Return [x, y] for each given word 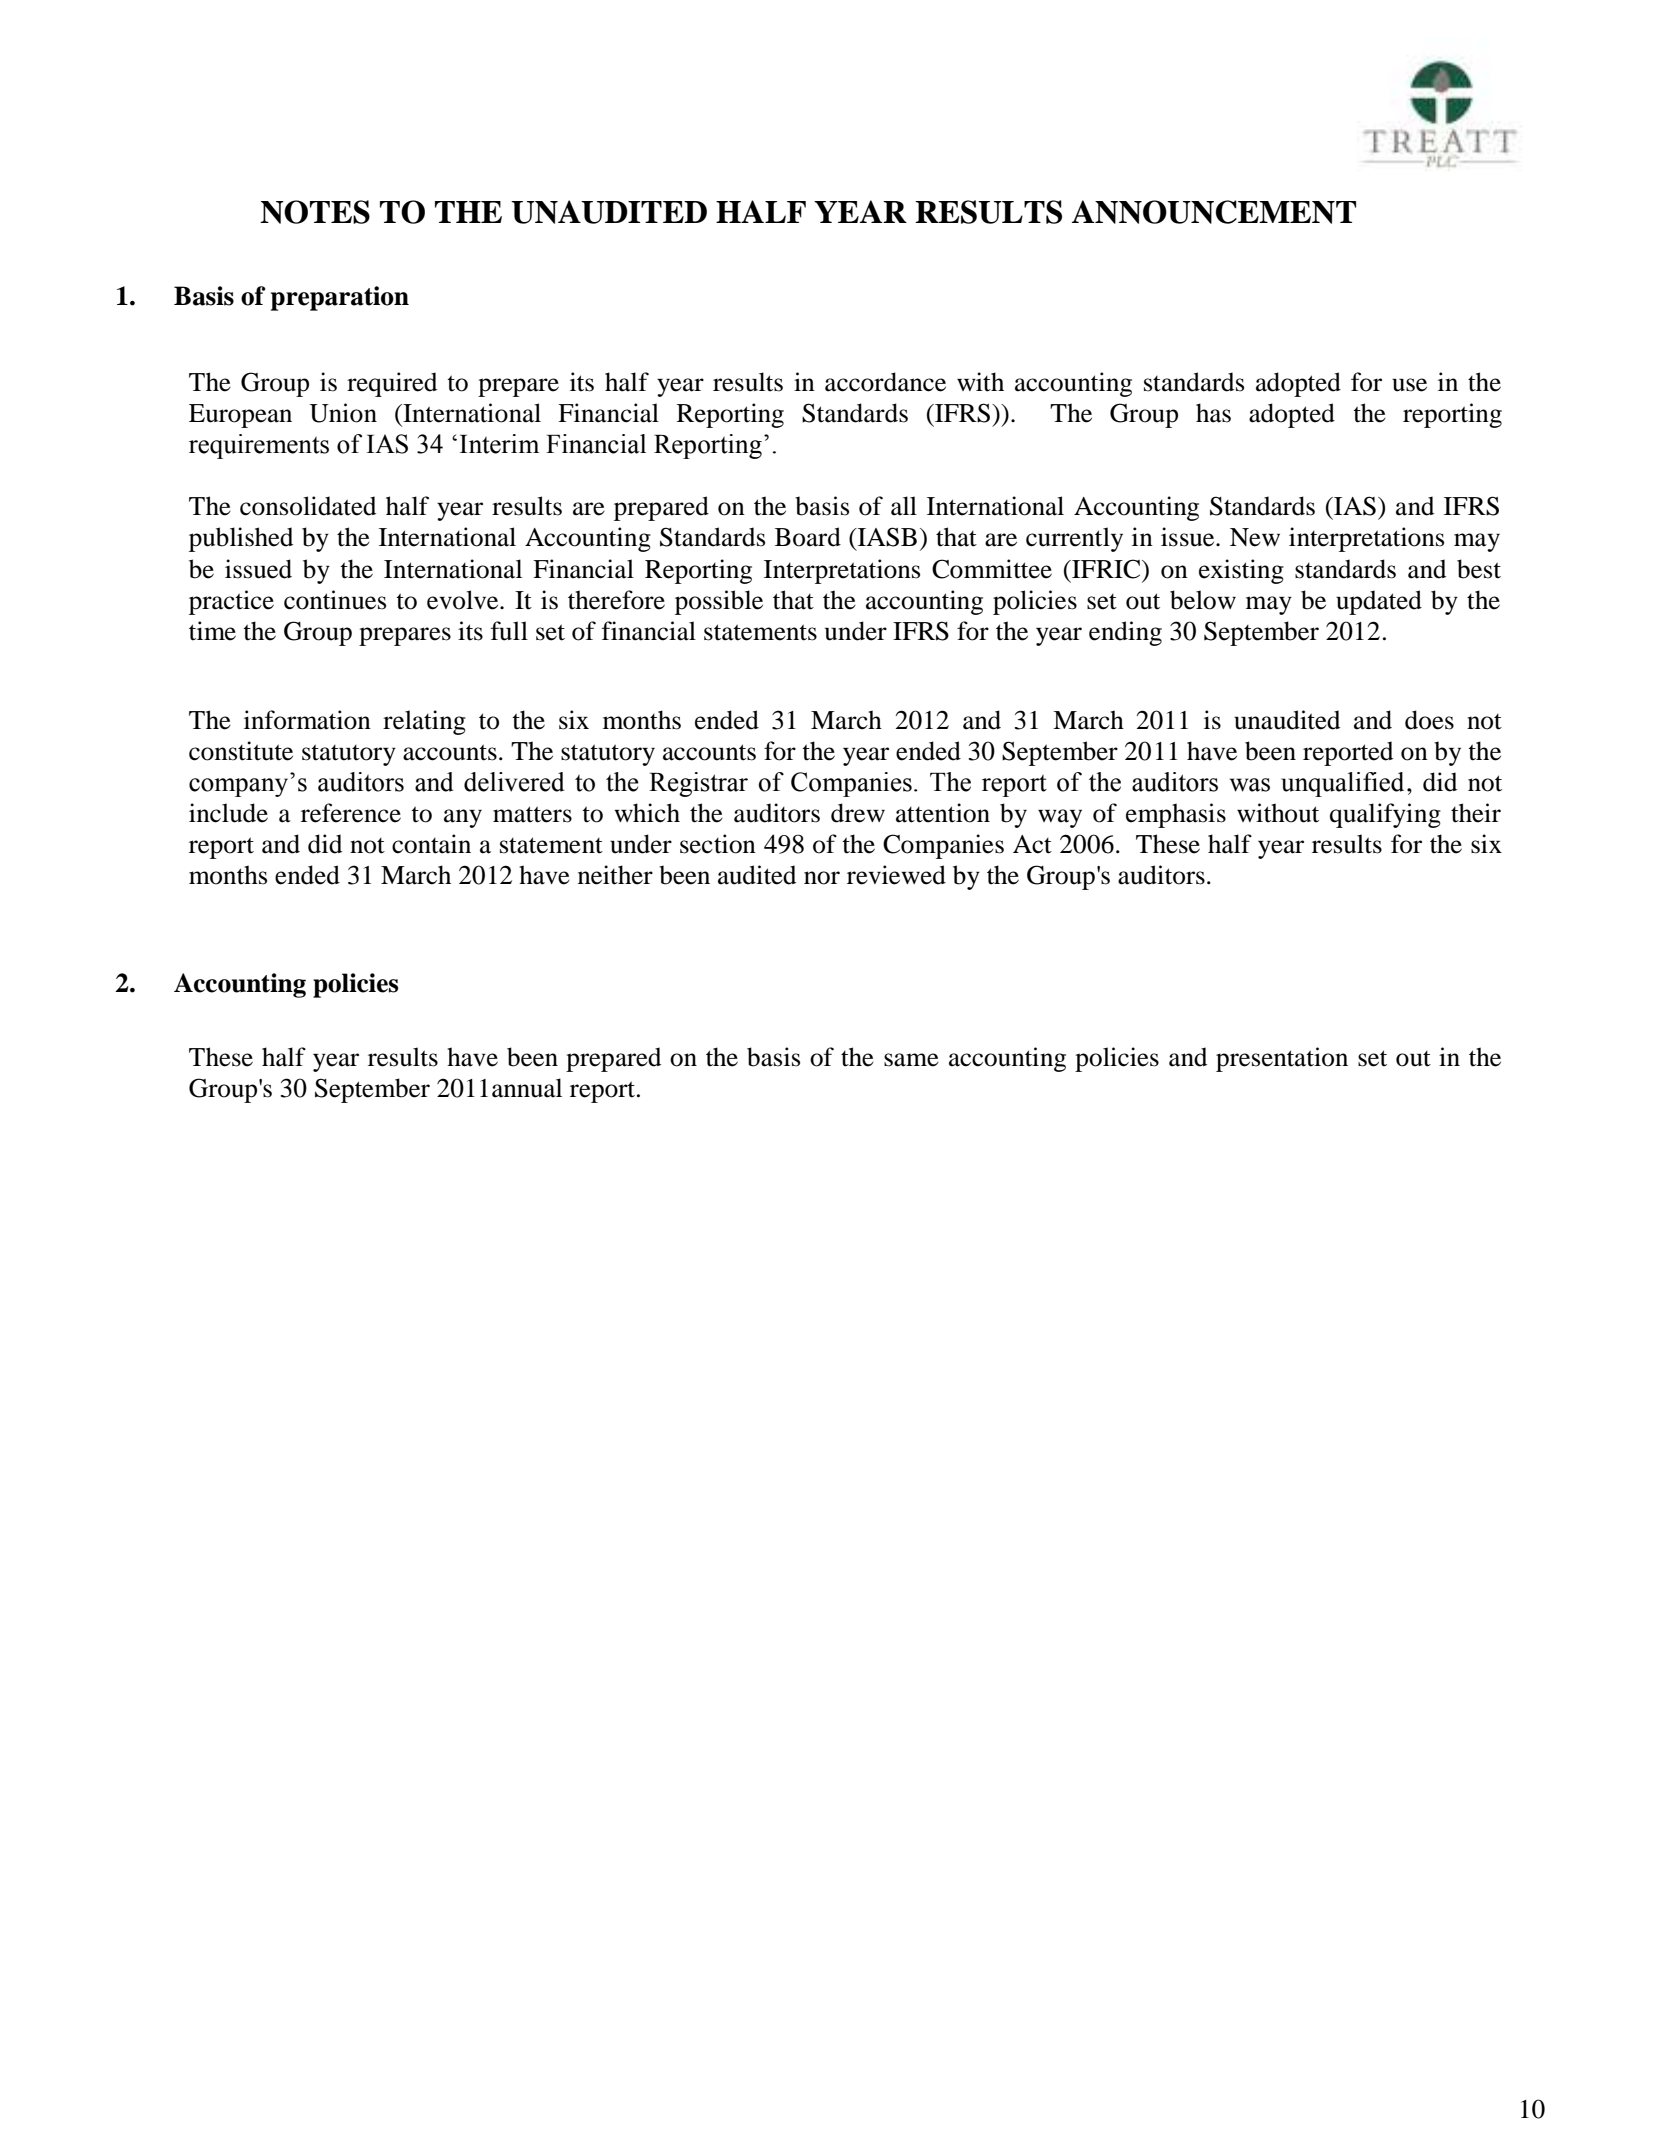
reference [351, 813]
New [1255, 537]
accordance [885, 382]
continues [335, 600]
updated [1379, 602]
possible [719, 602]
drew [858, 813]
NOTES [315, 212]
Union [343, 413]
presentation [1282, 1059]
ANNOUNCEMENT [1214, 212]
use [1409, 385]
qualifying [1385, 815]
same [911, 1060]
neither [615, 875]
